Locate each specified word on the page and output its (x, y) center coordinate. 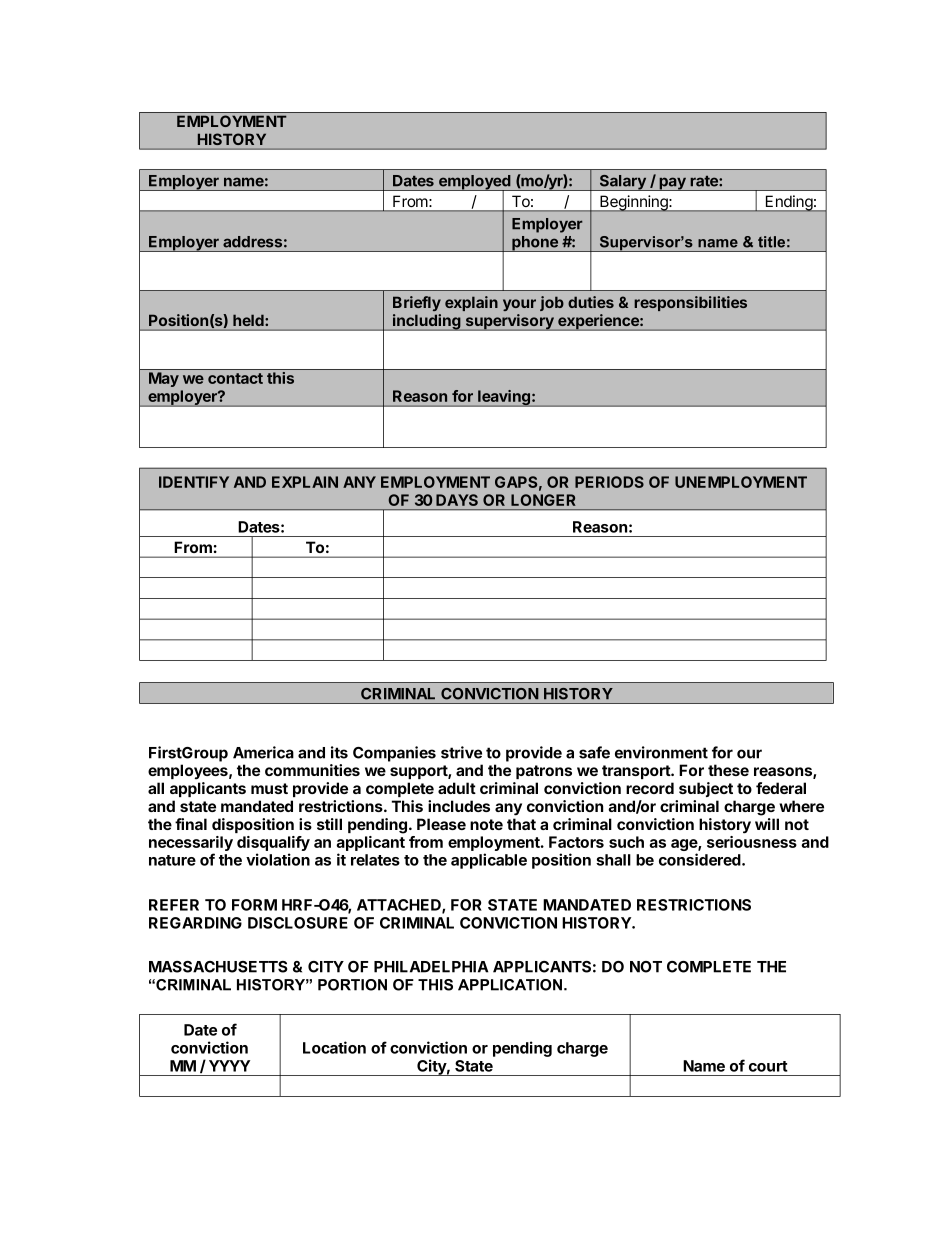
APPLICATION (510, 985)
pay (672, 184)
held (249, 320)
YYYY (229, 1066)
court (768, 1066)
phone (535, 244)
